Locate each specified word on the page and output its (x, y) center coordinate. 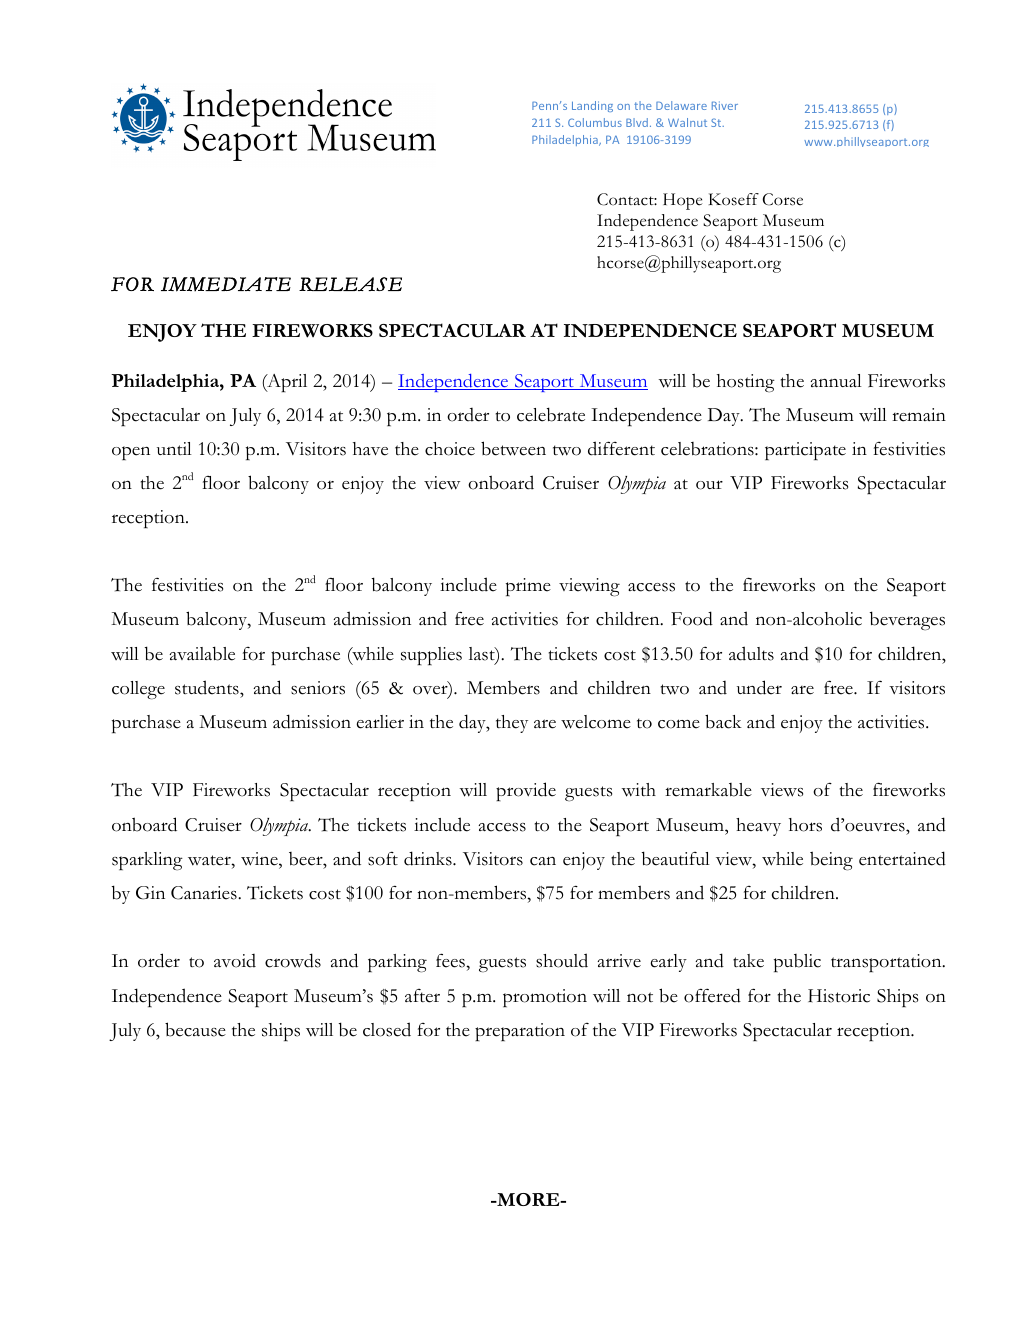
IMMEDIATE (226, 284)
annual (836, 380)
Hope (683, 201)
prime (528, 587)
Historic (839, 996)
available (202, 653)
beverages (907, 621)
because (195, 1029)
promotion (545, 998)
